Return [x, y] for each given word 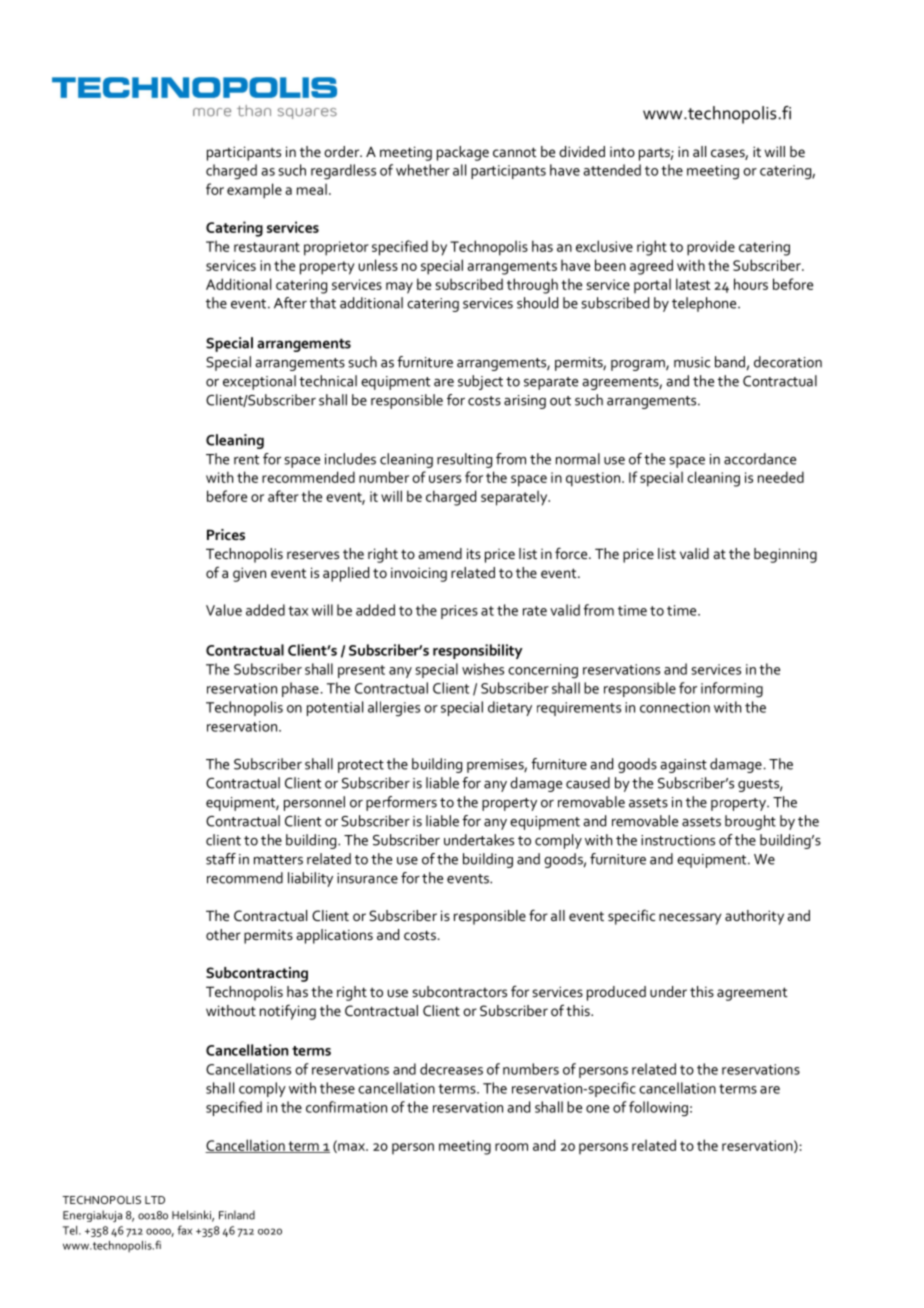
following [658, 1109]
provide [711, 248]
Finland [237, 1215]
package [463, 153]
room [511, 1147]
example [254, 191]
